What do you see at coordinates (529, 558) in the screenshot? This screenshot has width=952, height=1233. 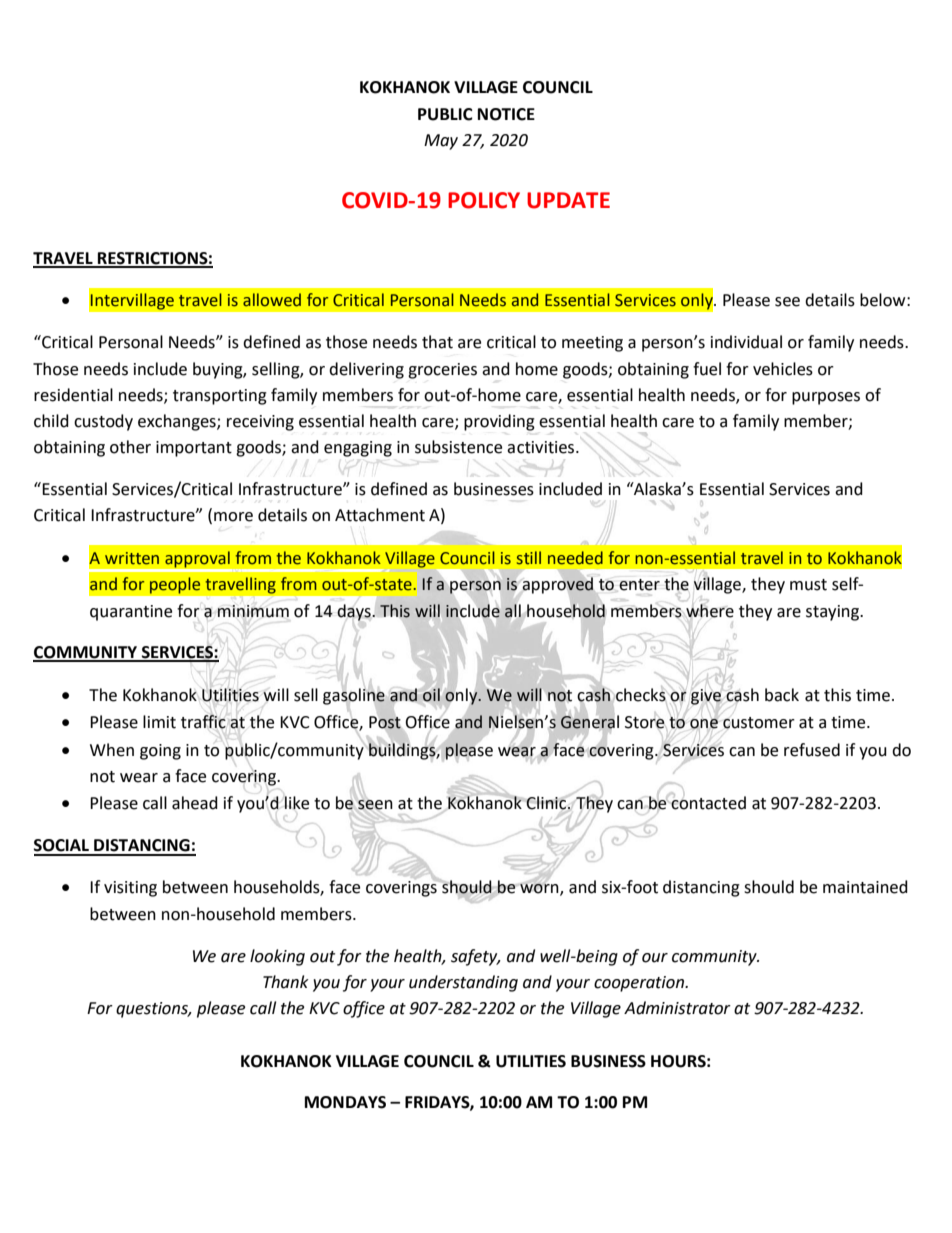 I see `still` at bounding box center [529, 558].
